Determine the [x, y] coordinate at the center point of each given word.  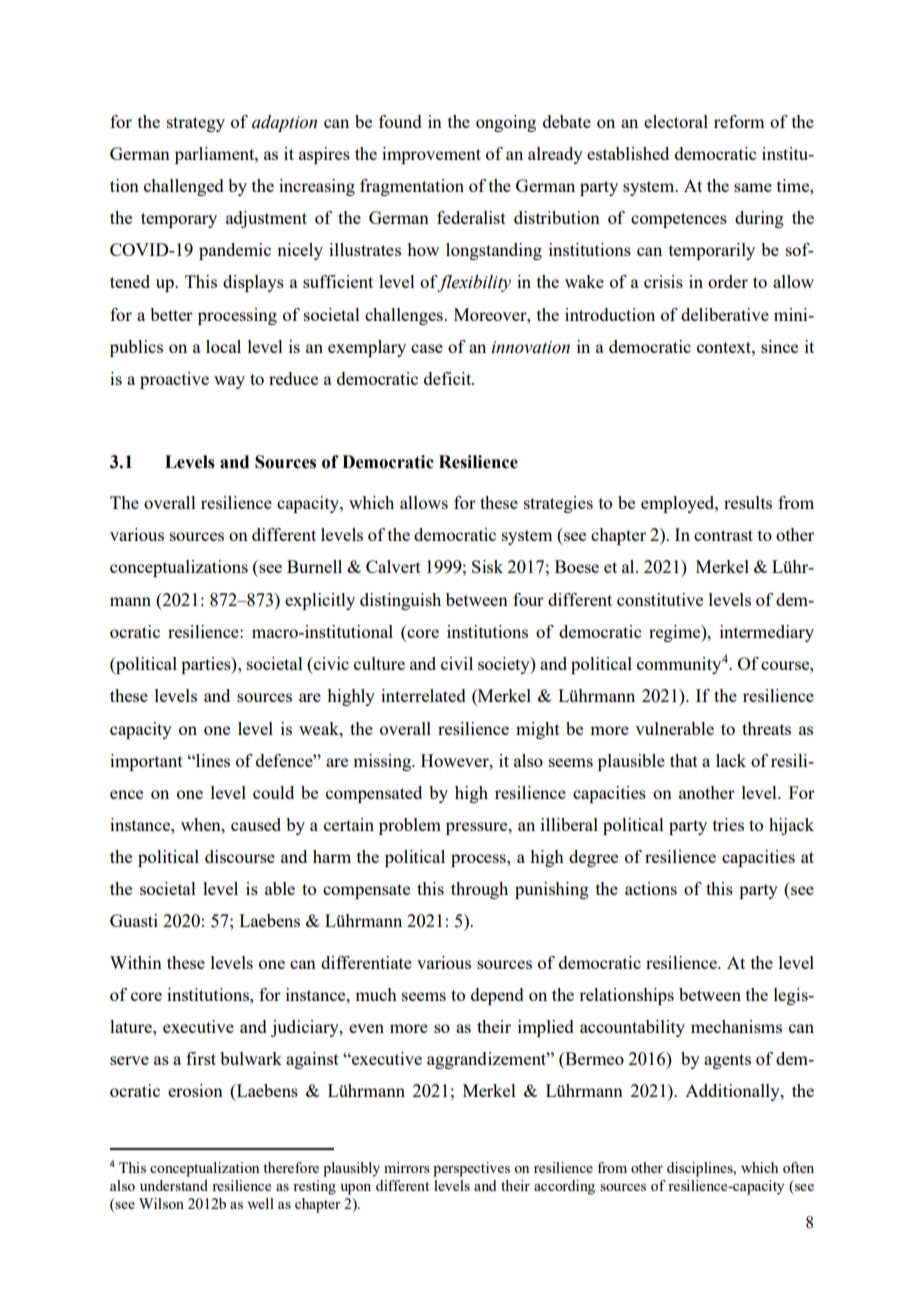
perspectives [471, 1169]
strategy [196, 124]
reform [739, 121]
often [798, 1167]
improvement [431, 155]
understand [174, 1185]
